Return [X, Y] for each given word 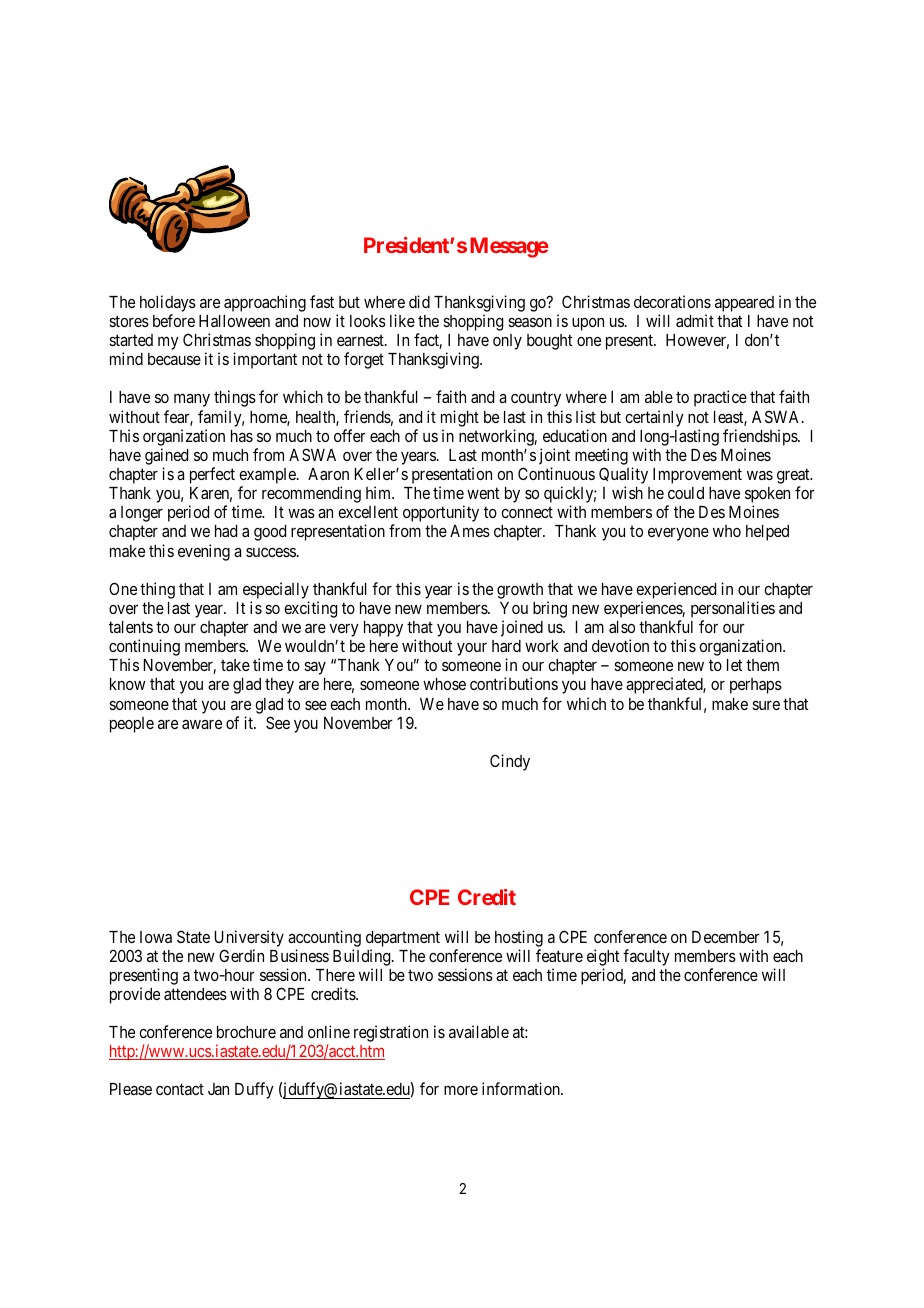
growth [520, 591]
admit [695, 320]
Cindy [510, 762]
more [461, 1090]
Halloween [234, 321]
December [726, 937]
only [507, 342]
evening [204, 552]
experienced [676, 590]
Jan [218, 1089]
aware [202, 724]
